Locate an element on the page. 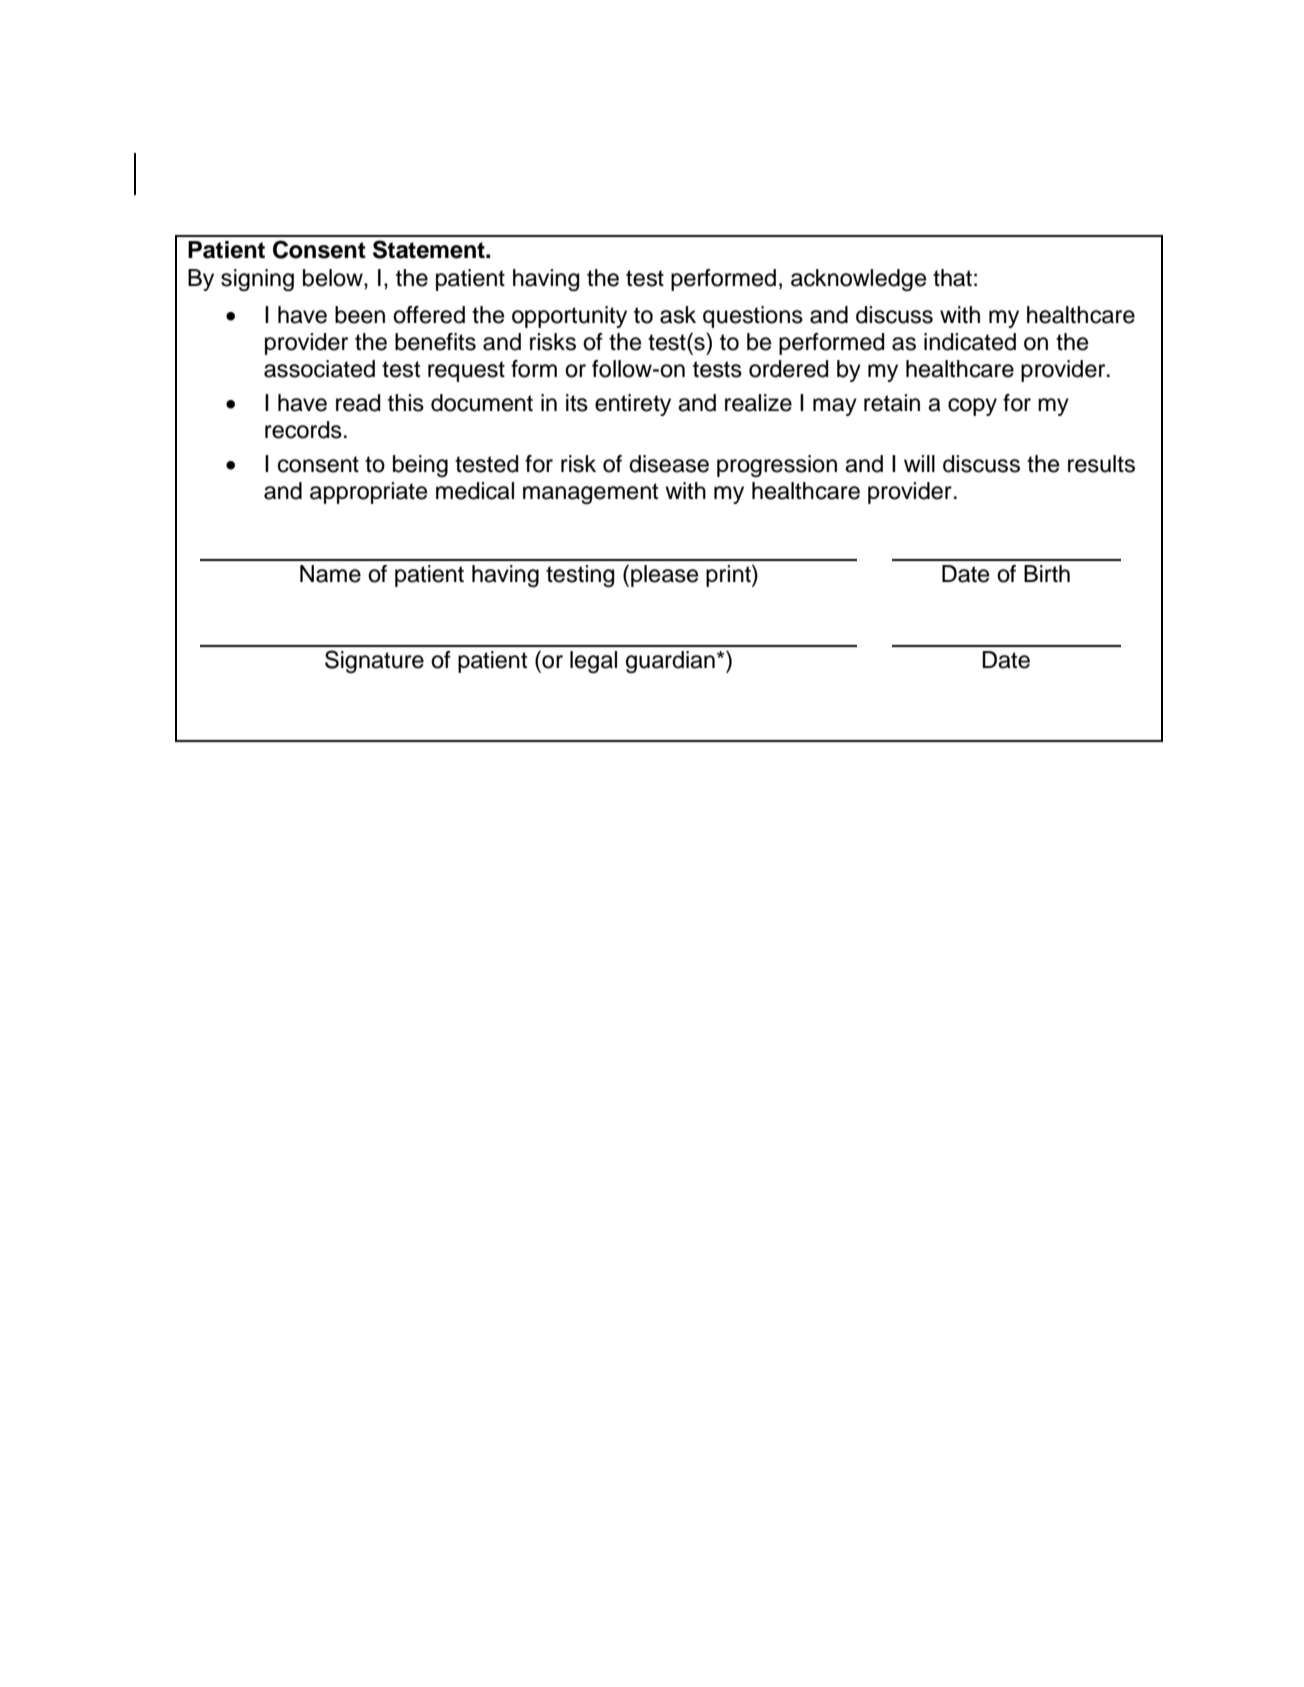 This page has width=1304, height=1687. below is located at coordinates (334, 278).
